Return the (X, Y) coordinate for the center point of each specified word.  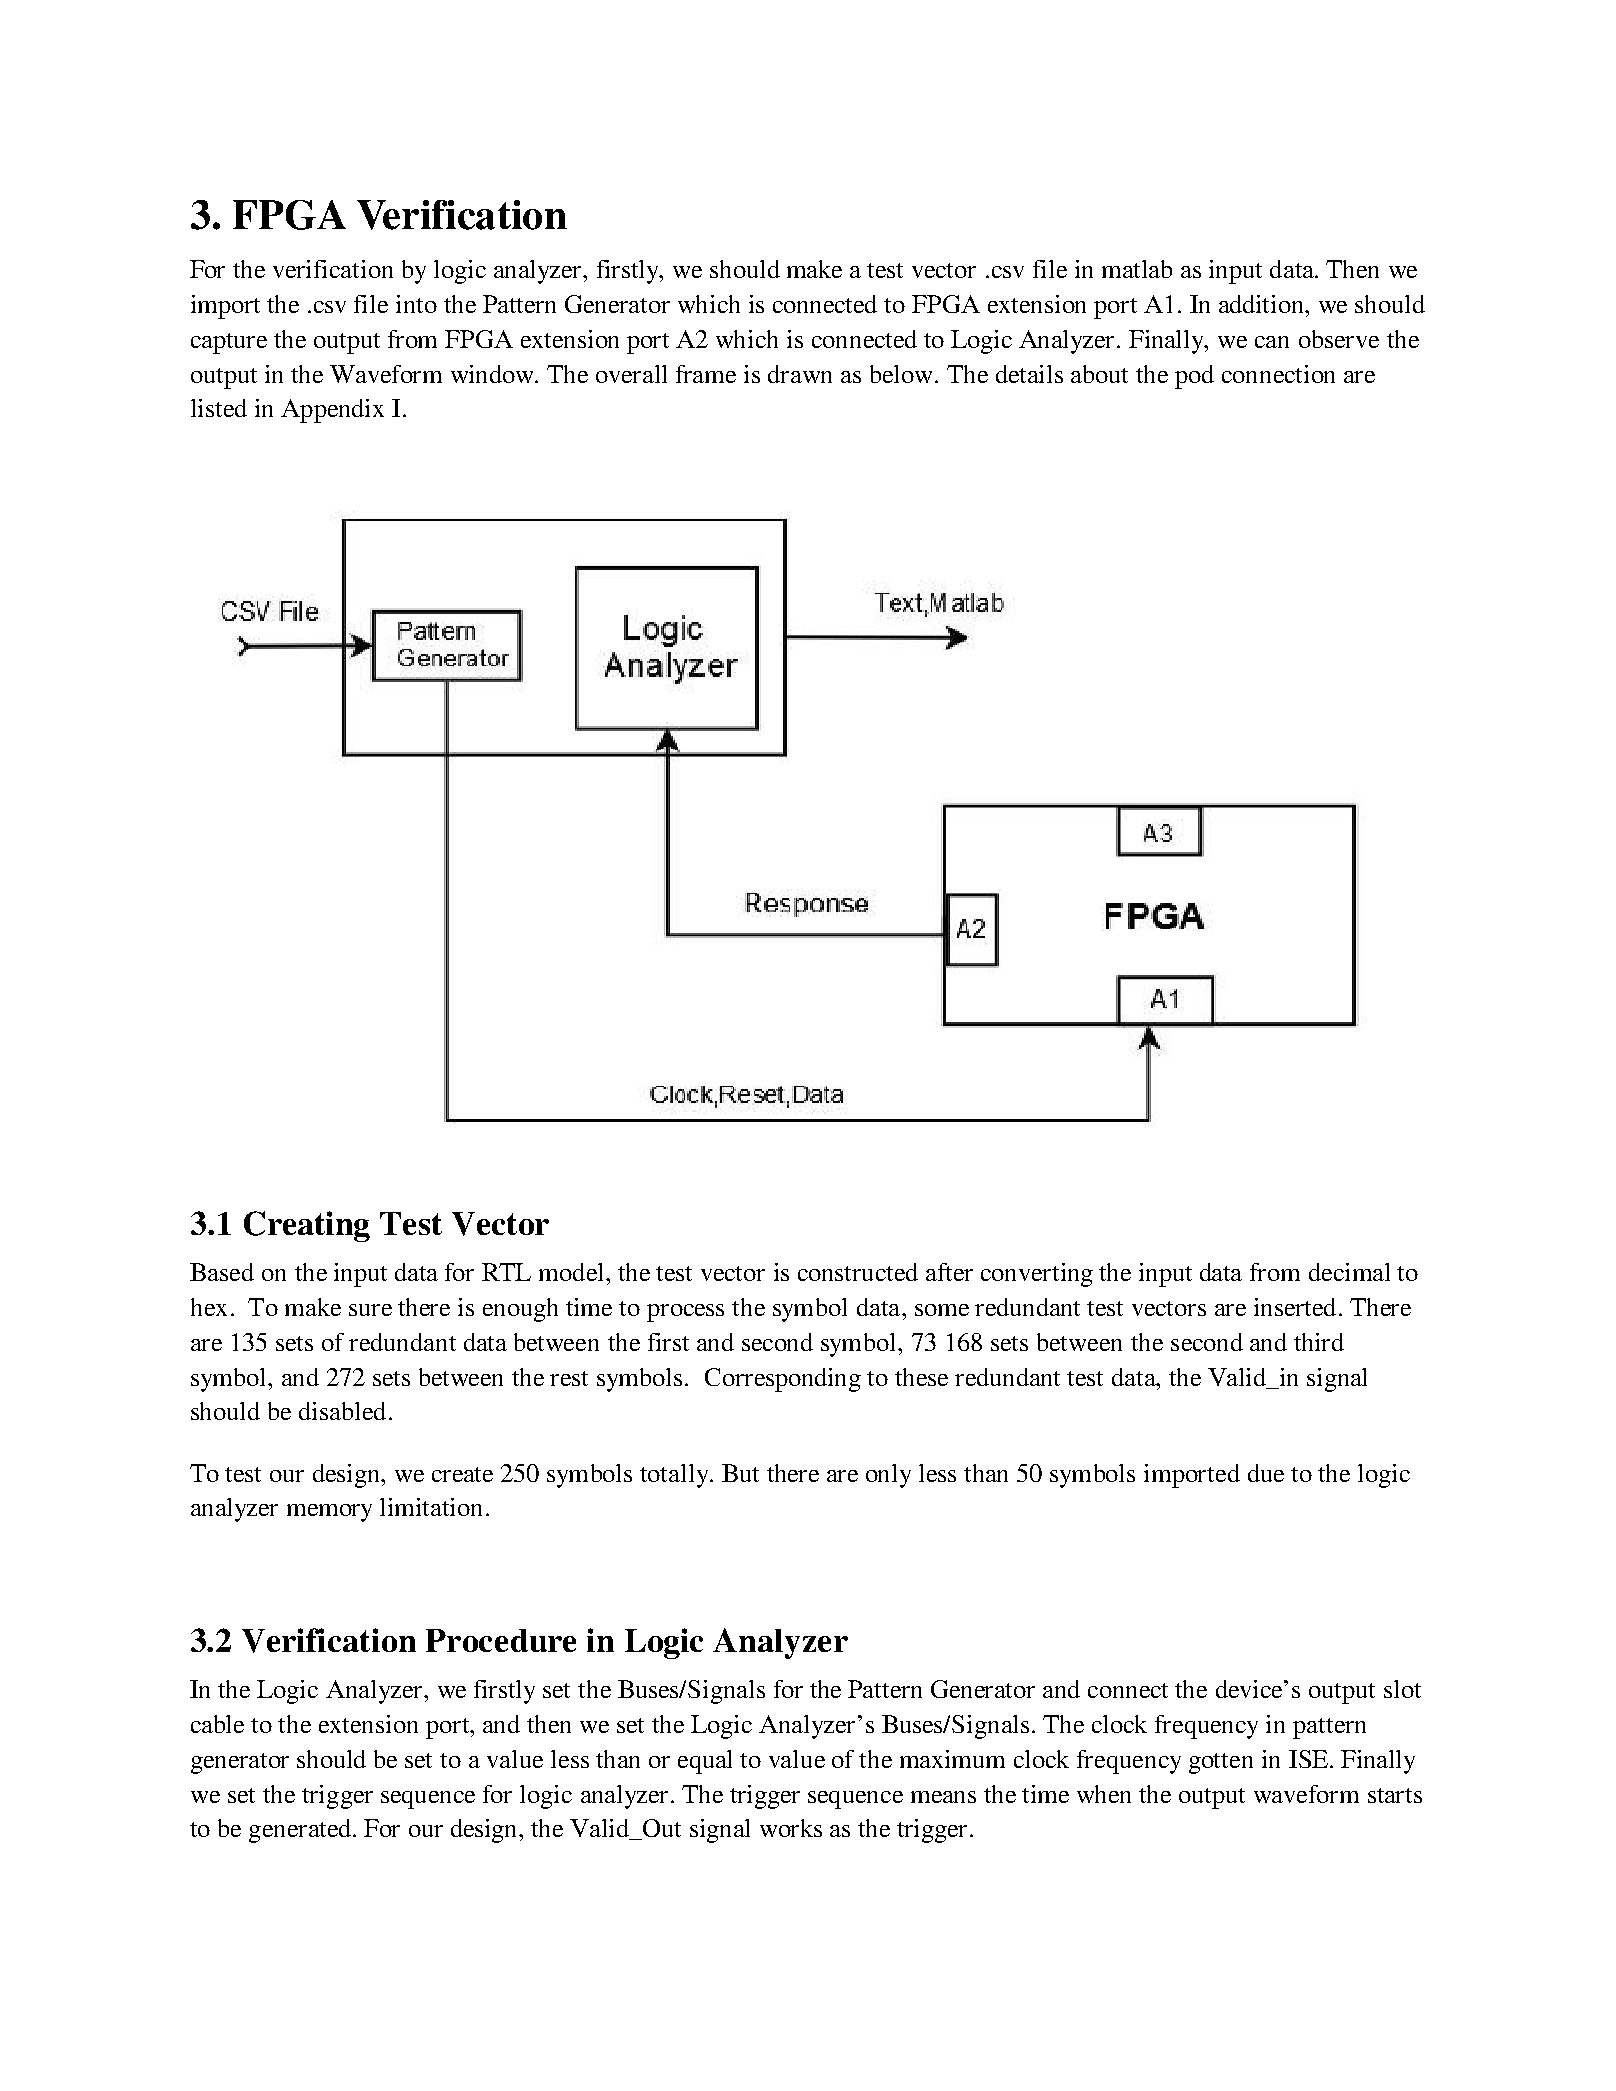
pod (1194, 377)
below (901, 374)
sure (370, 1310)
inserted (1295, 1307)
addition (1262, 304)
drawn (800, 374)
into (416, 304)
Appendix (332, 411)
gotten (1221, 1763)
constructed (858, 1272)
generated (301, 1831)
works (791, 1828)
